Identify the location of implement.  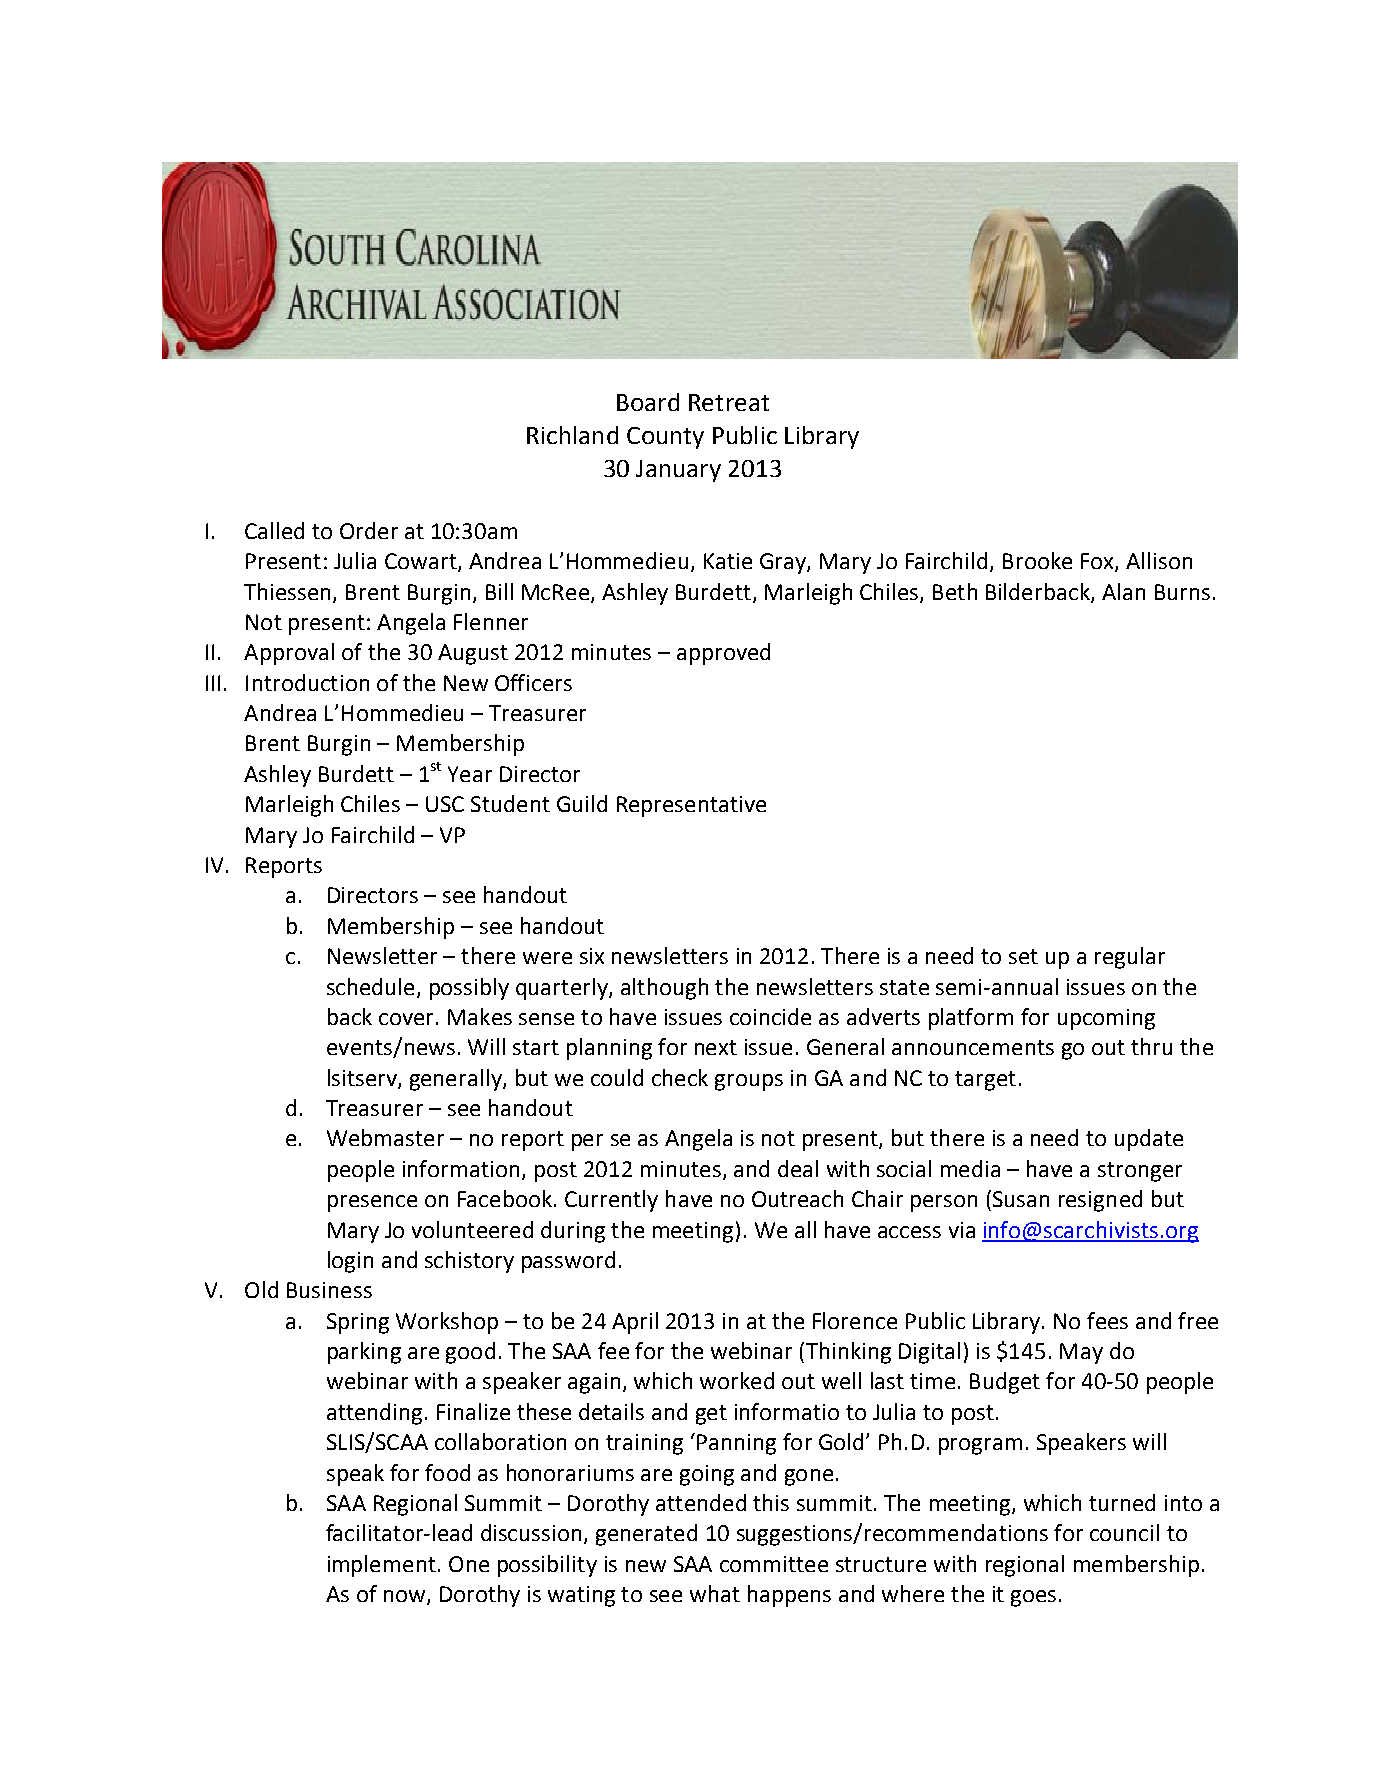
(382, 1566).
